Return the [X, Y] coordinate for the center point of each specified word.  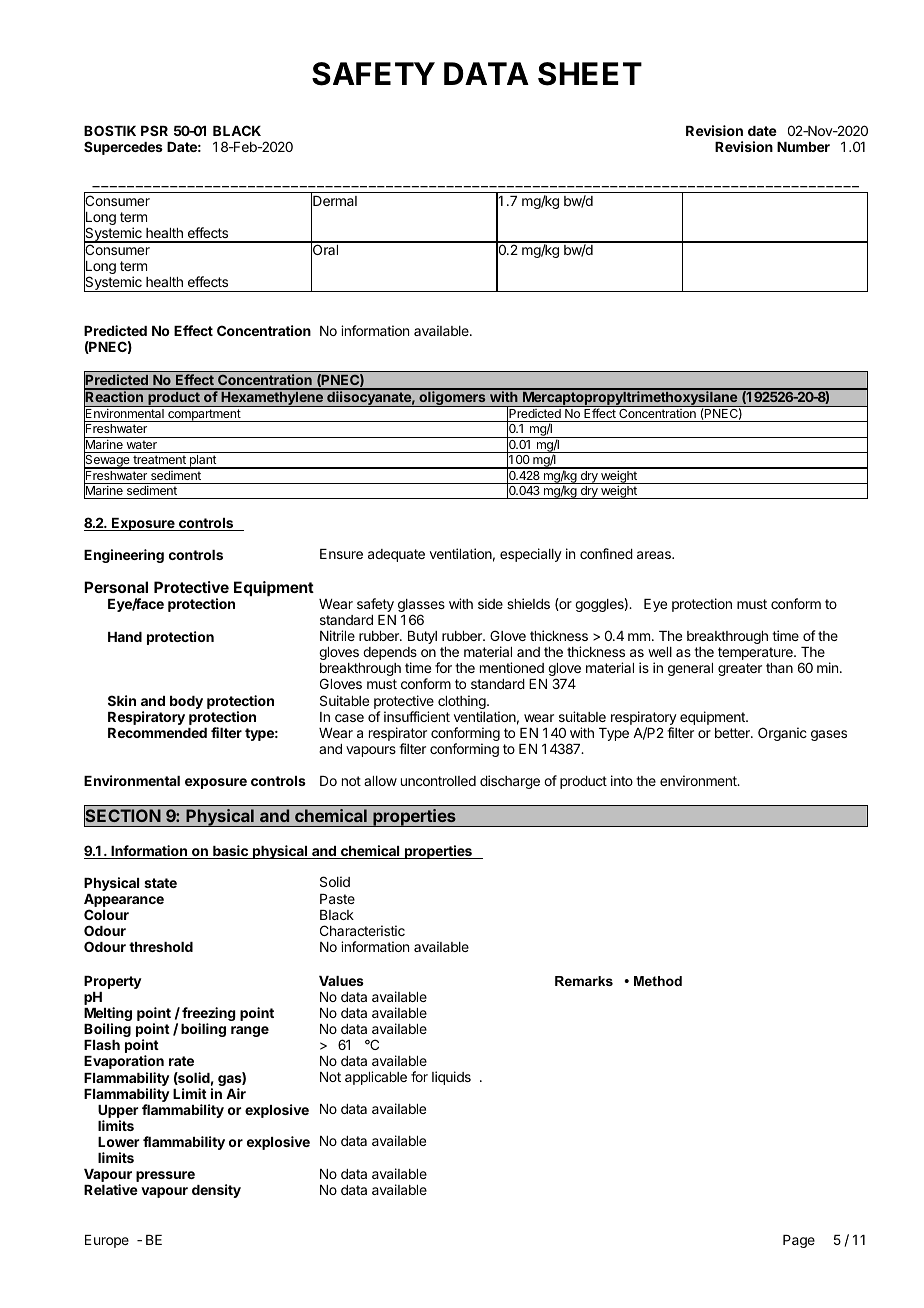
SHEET [590, 74]
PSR [154, 130]
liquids [451, 1078]
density [216, 1191]
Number [803, 147]
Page [799, 1241]
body [186, 702]
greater [740, 669]
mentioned [512, 667]
